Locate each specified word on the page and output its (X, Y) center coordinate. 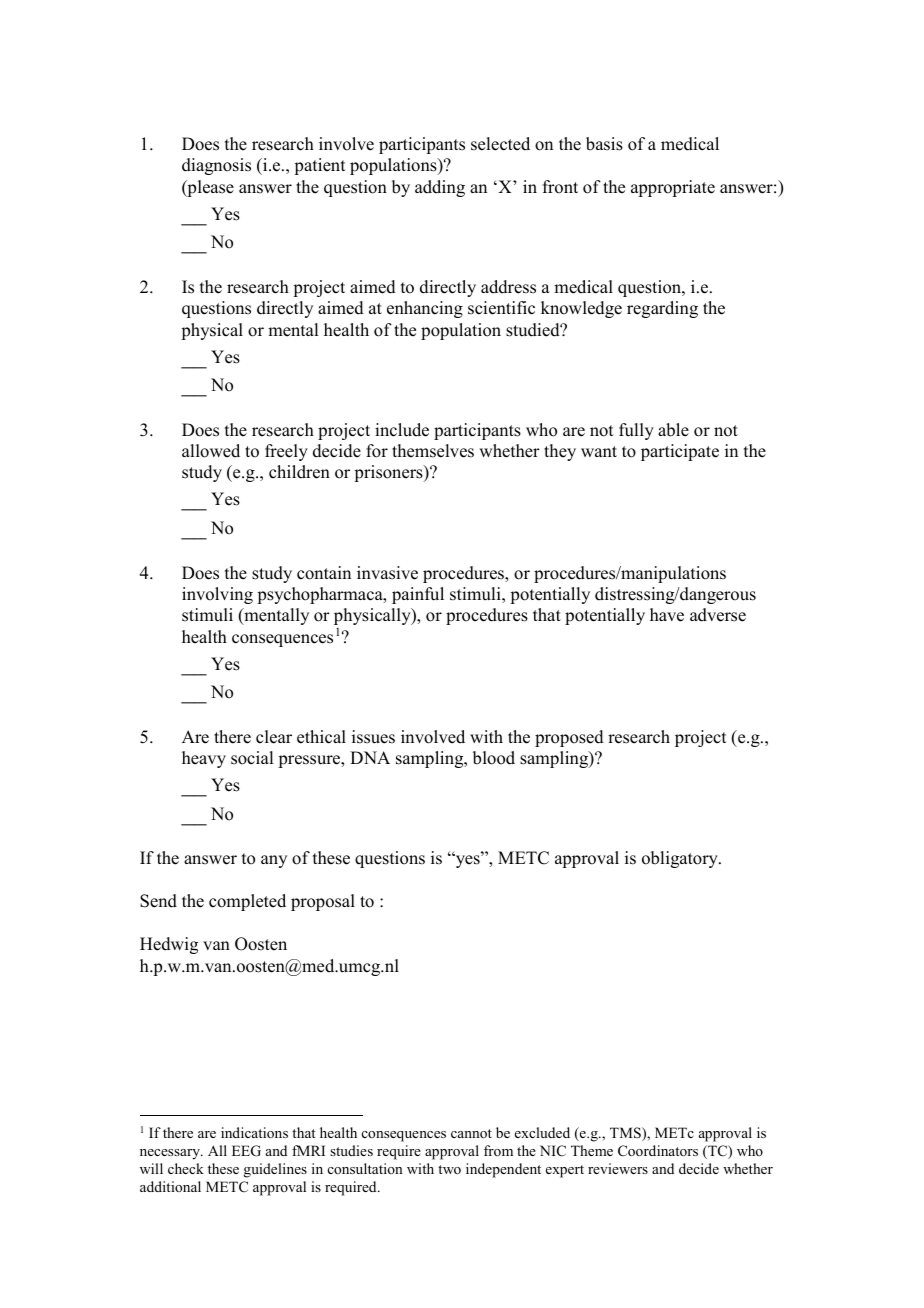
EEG (246, 1151)
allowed (211, 451)
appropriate (673, 188)
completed (247, 902)
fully (636, 431)
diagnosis (216, 166)
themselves (433, 451)
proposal (323, 902)
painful (418, 595)
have (667, 615)
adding (440, 188)
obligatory (681, 859)
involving (217, 595)
